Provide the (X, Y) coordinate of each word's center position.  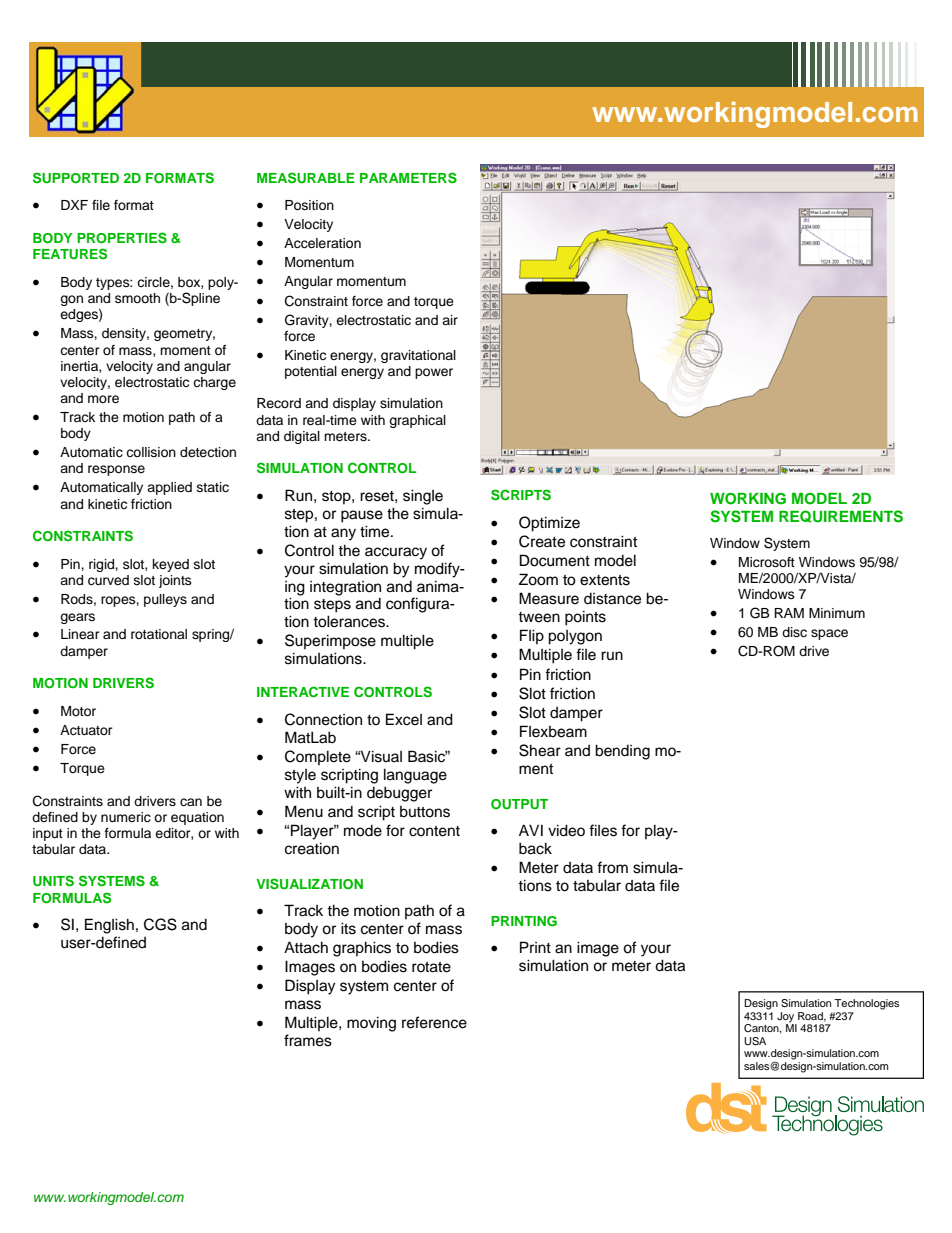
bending (622, 752)
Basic (428, 756)
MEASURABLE (306, 178)
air (450, 320)
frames (308, 1040)
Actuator (86, 730)
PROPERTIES (122, 238)
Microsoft (767, 562)
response (116, 470)
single (423, 497)
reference (434, 1022)
